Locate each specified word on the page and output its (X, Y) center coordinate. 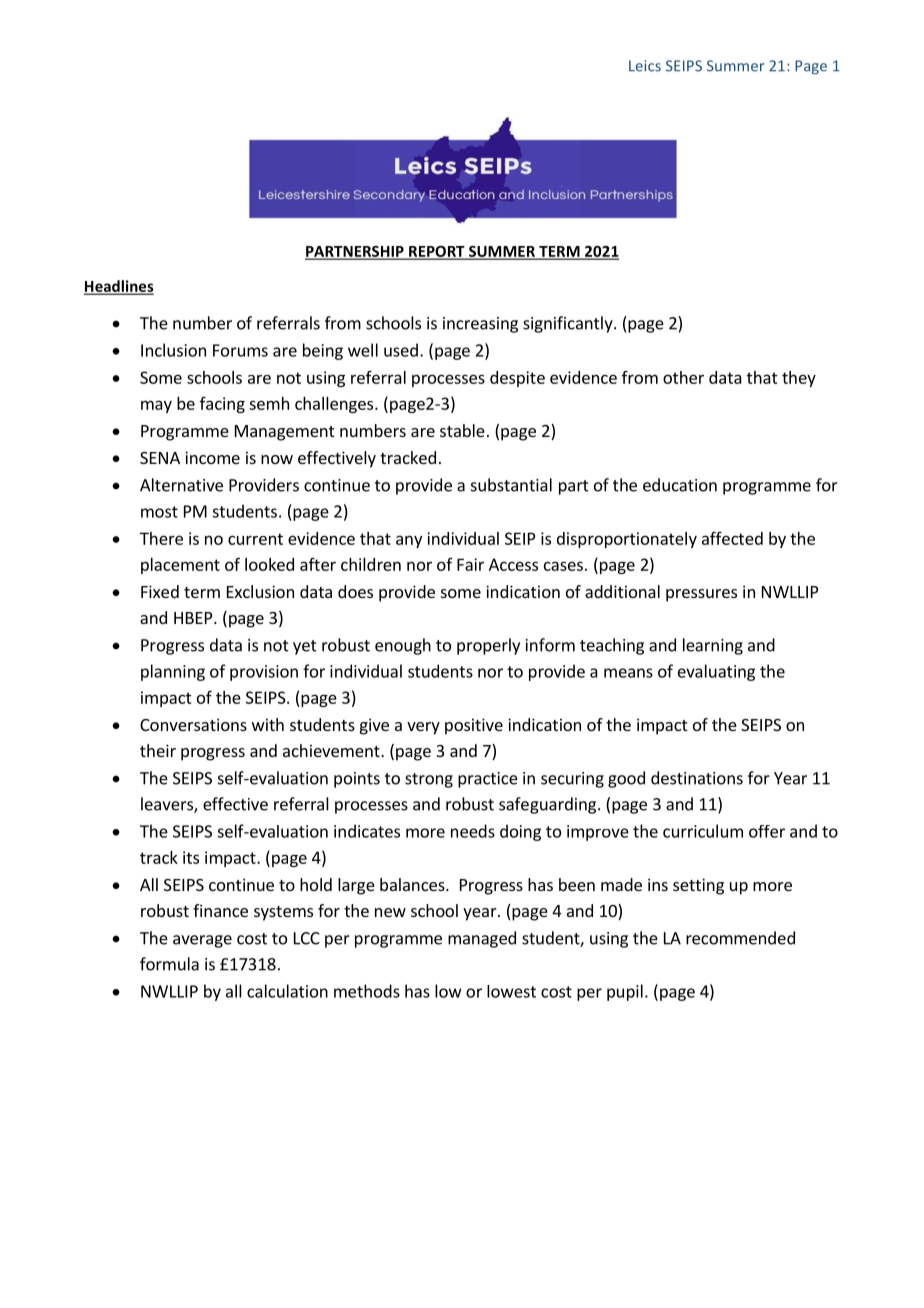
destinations (697, 778)
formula (169, 964)
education (680, 485)
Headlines (119, 287)
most (159, 512)
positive (474, 726)
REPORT (437, 252)
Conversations (193, 724)
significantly (569, 324)
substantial (511, 485)
